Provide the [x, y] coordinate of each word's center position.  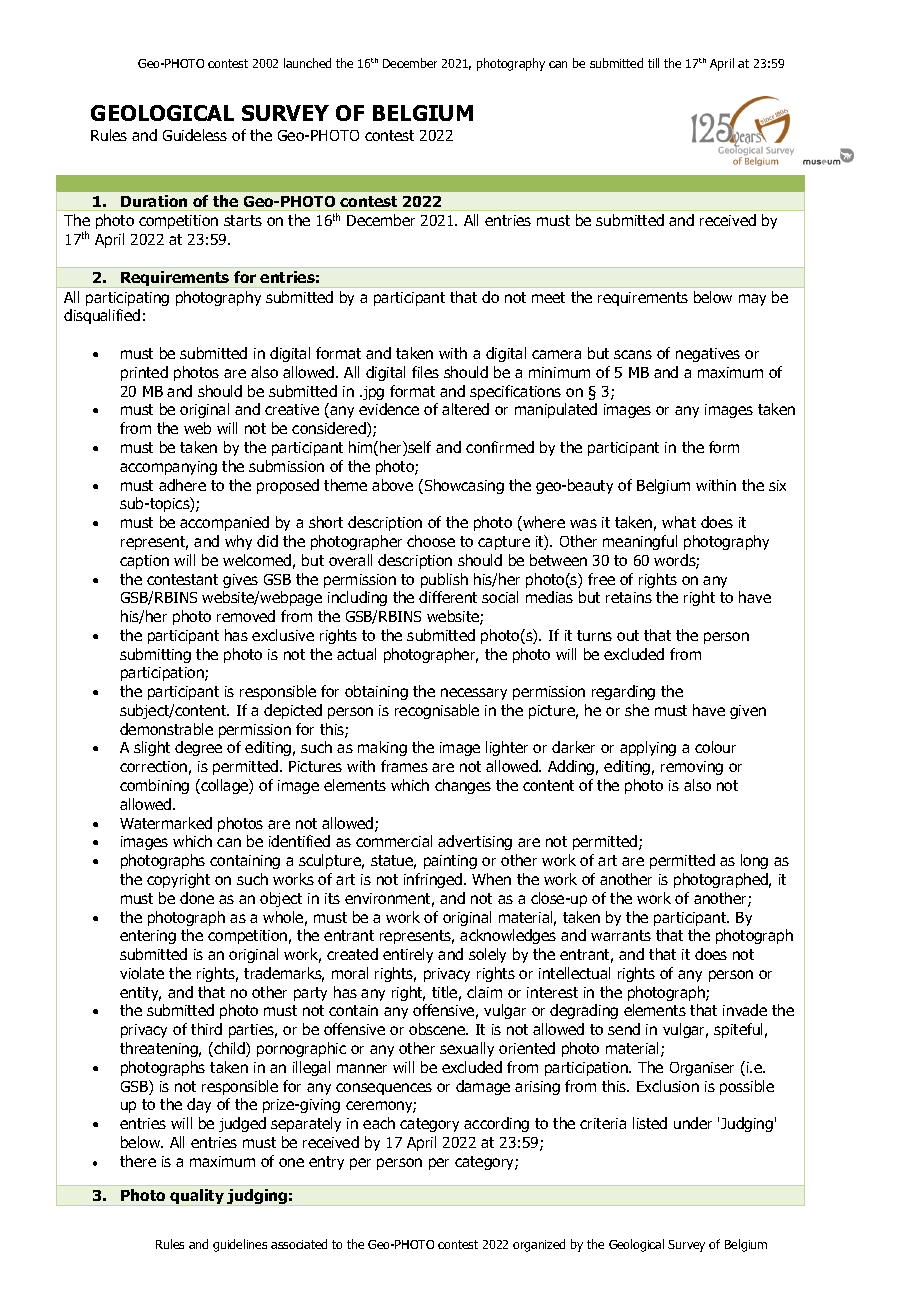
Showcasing [464, 486]
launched [307, 63]
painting [450, 862]
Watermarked [166, 823]
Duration [154, 201]
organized [539, 1245]
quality [198, 1197]
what [679, 522]
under [693, 1123]
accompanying [168, 468]
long [754, 861]
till [653, 63]
